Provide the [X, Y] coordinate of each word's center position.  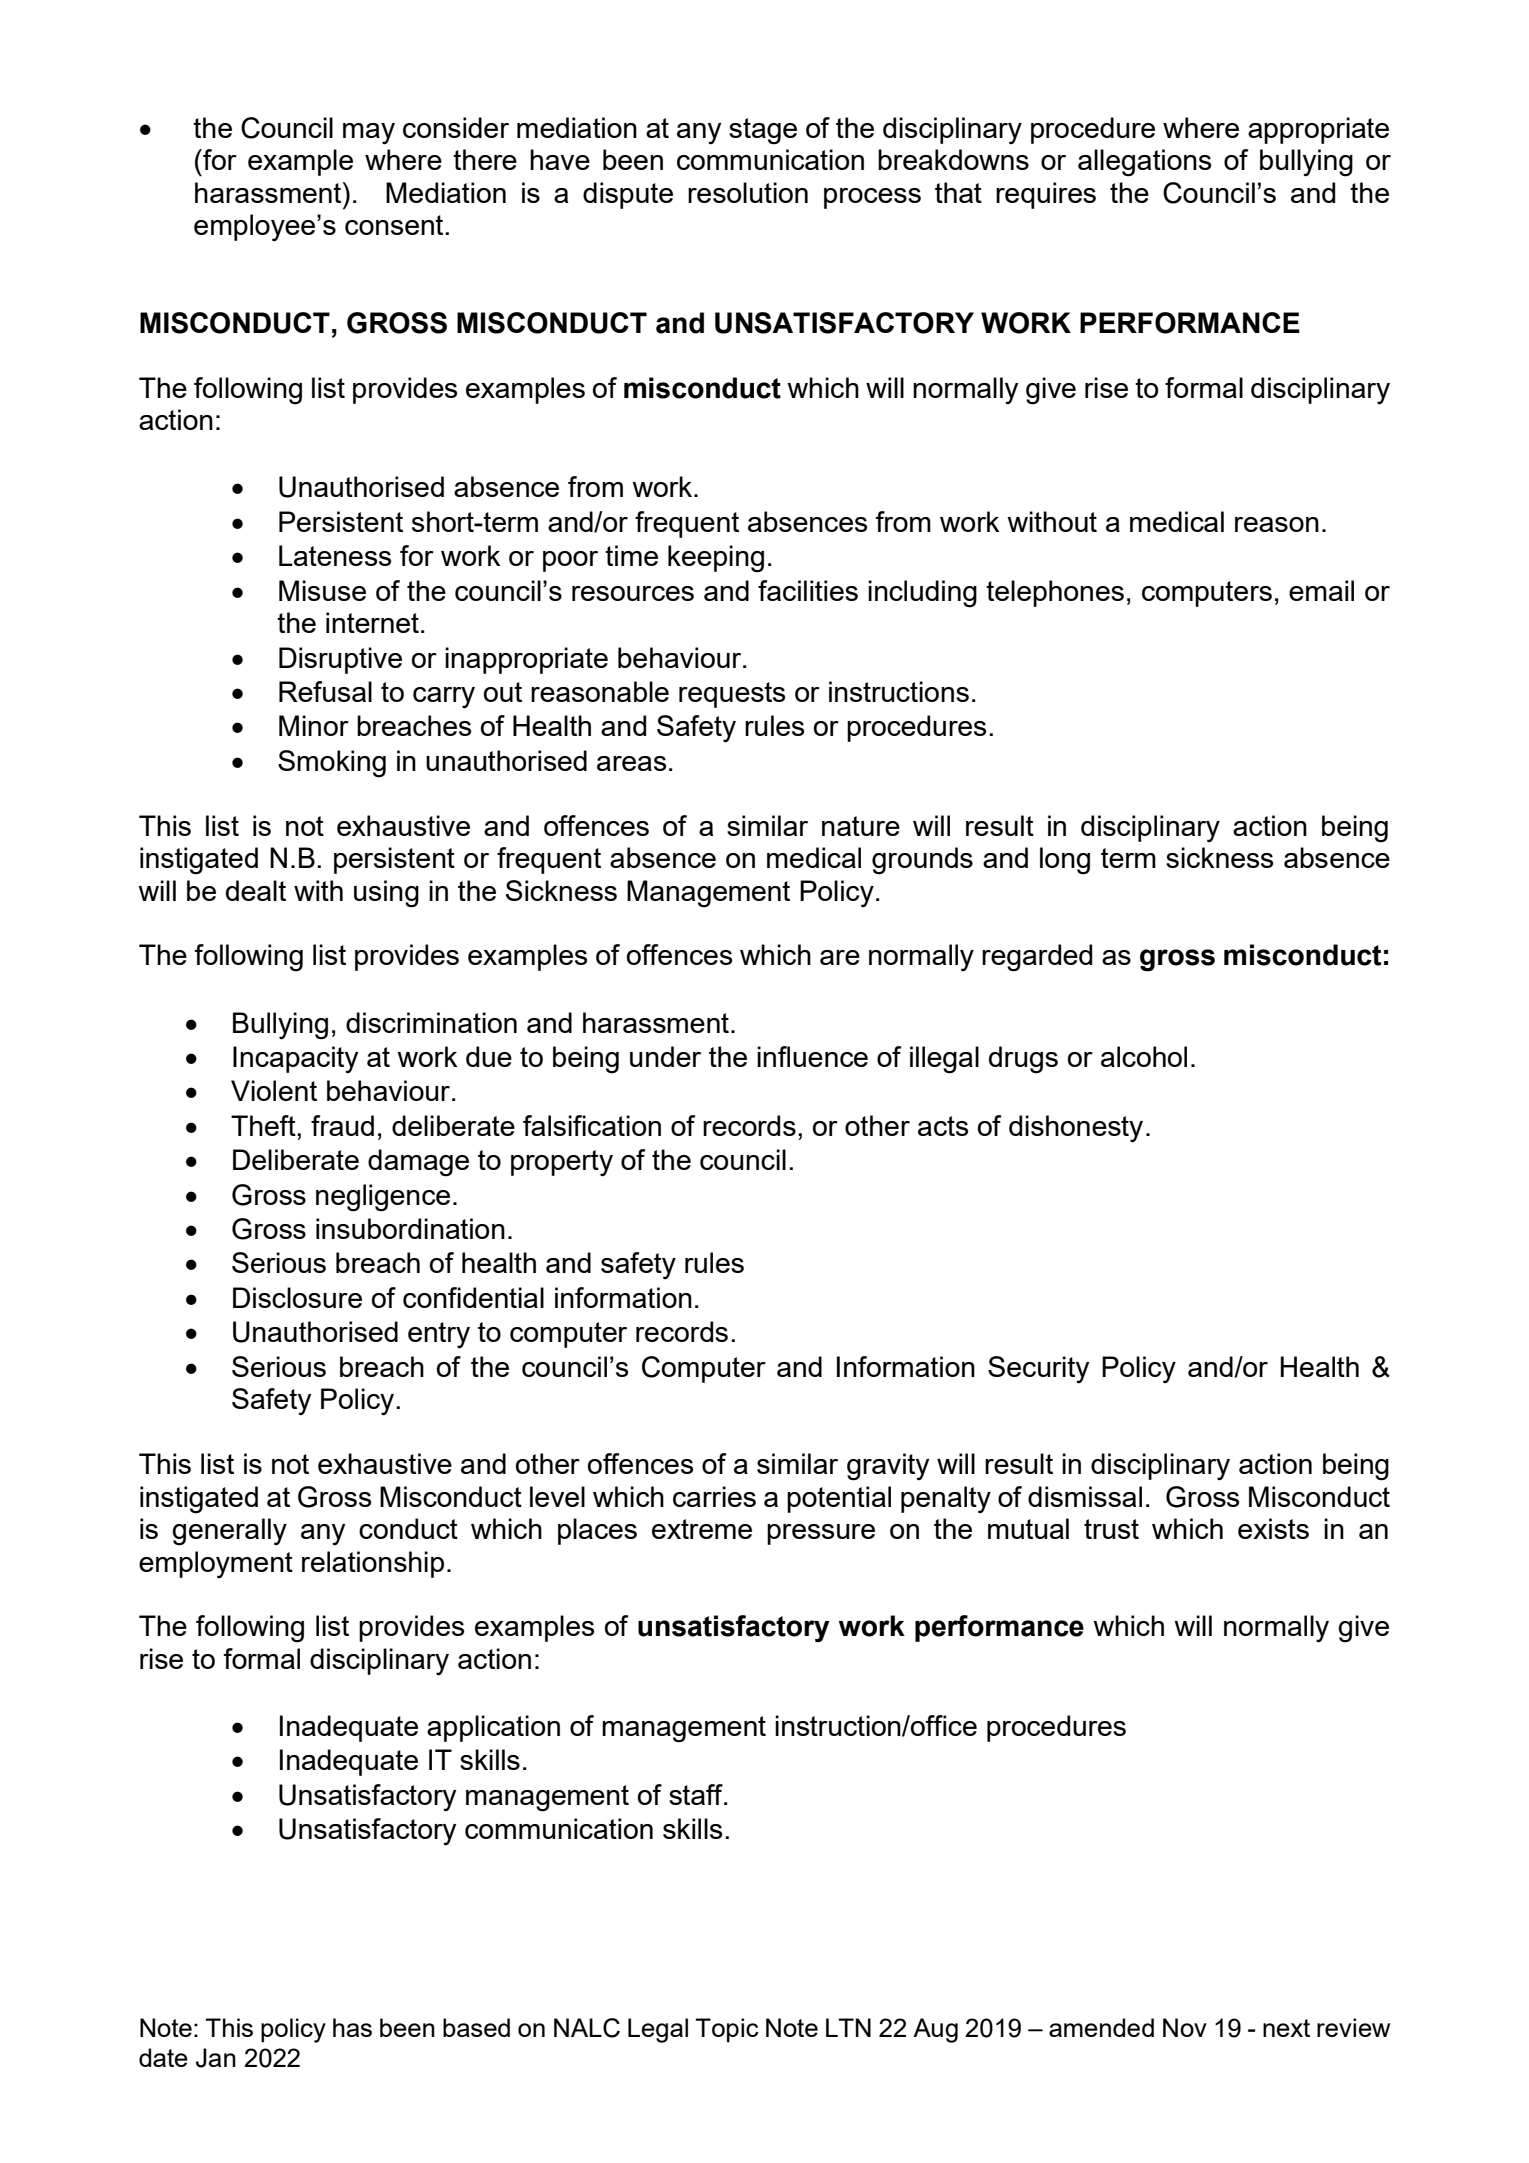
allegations [1144, 163]
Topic [727, 2030]
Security [1038, 1370]
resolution [748, 192]
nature [861, 826]
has [352, 2027]
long [1065, 861]
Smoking [332, 764]
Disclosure [297, 1297]
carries [714, 1496]
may [369, 134]
